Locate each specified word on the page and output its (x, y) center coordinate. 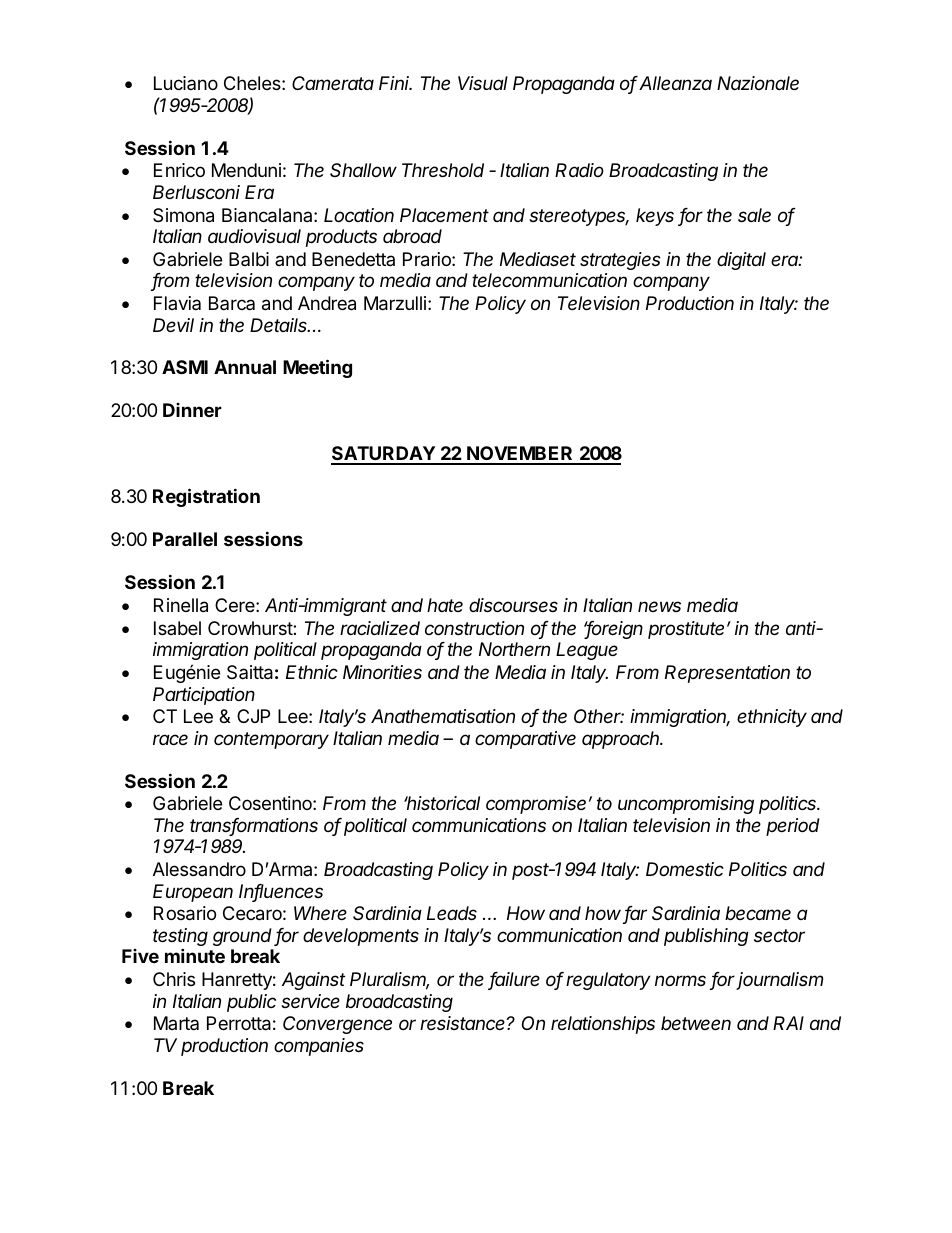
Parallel (185, 539)
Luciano (186, 83)
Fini (395, 83)
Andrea (327, 303)
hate (445, 605)
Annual (245, 367)
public (251, 1003)
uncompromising (686, 805)
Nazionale (758, 83)
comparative (525, 740)
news (659, 606)
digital (741, 261)
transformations (254, 826)
